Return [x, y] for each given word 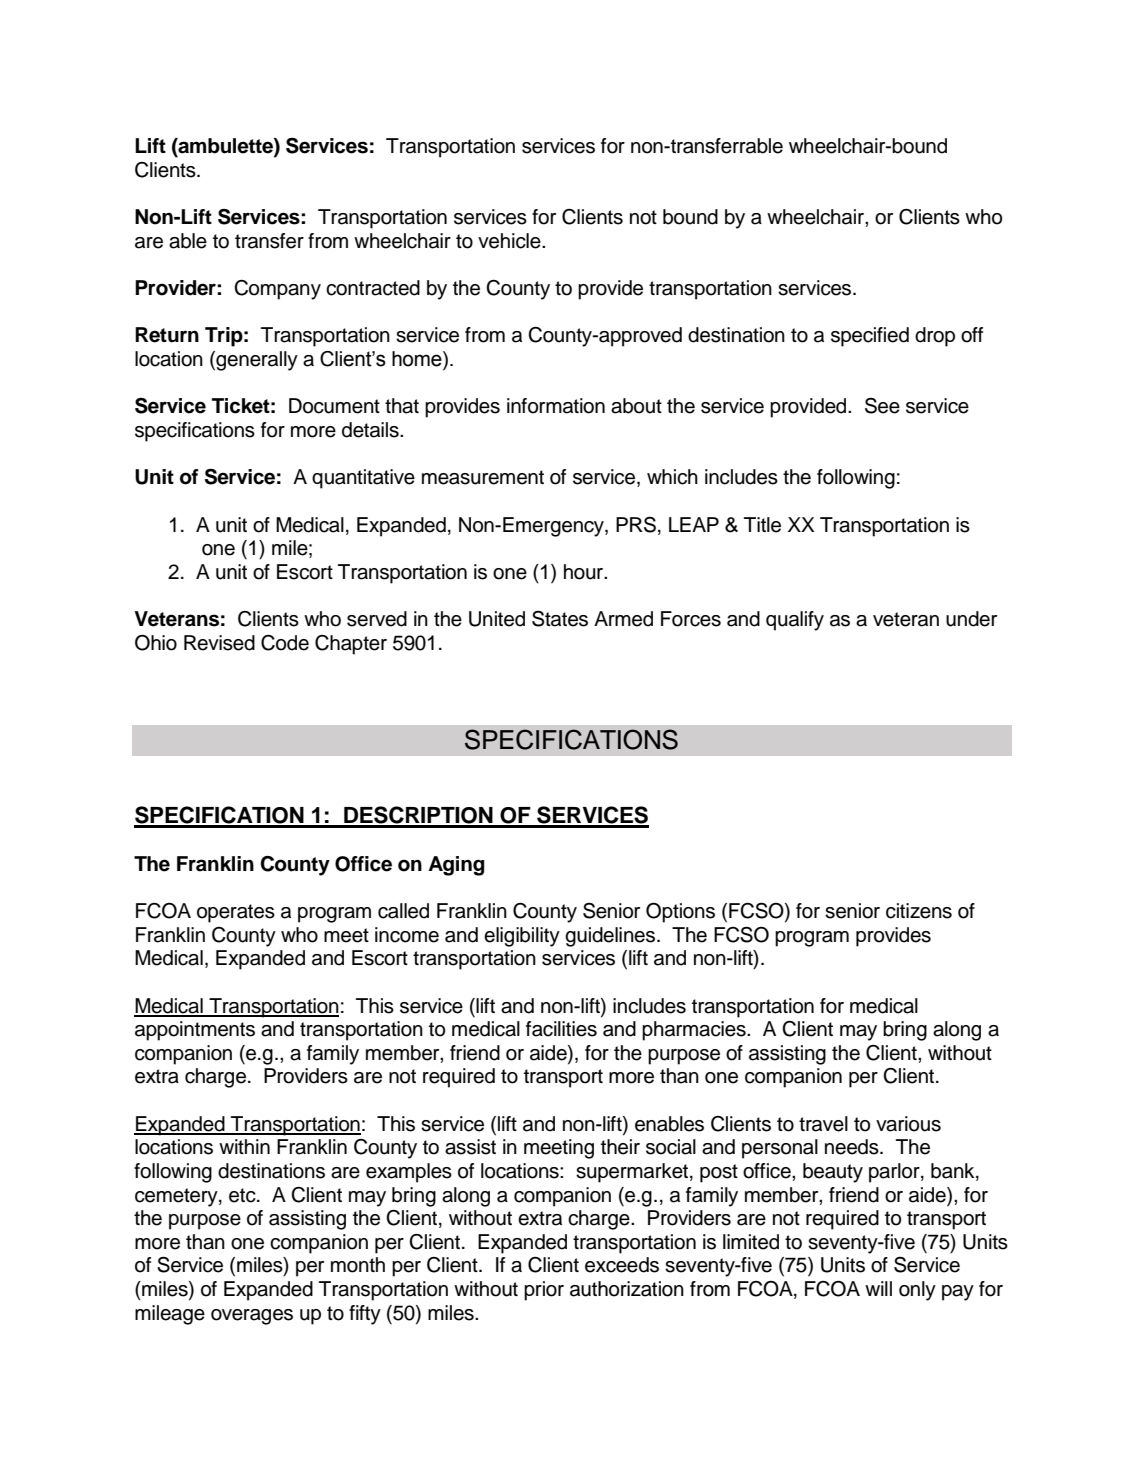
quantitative [363, 479]
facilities [561, 1029]
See [882, 405]
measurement [483, 477]
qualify [795, 621]
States [560, 618]
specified [870, 337]
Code [285, 643]
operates [236, 913]
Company [277, 290]
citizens [919, 911]
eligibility [522, 937]
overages [252, 1317]
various [908, 1124]
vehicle [510, 241]
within [244, 1146]
